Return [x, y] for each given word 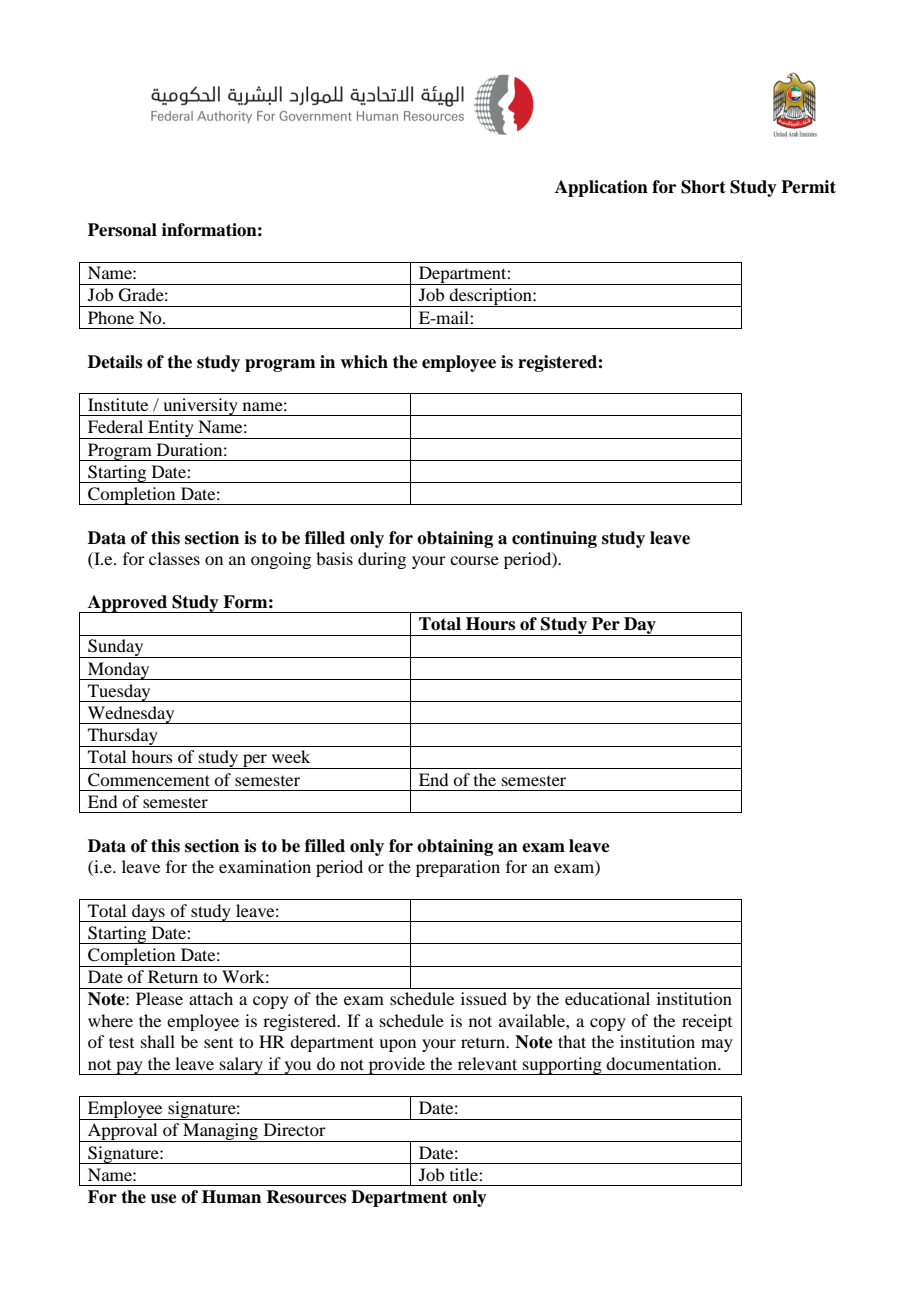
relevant [487, 1063]
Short [703, 187]
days [148, 913]
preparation [458, 868]
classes [174, 558]
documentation [662, 1063]
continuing [554, 539]
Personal [122, 230]
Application [601, 188]
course [474, 560]
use [164, 1199]
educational [607, 998]
